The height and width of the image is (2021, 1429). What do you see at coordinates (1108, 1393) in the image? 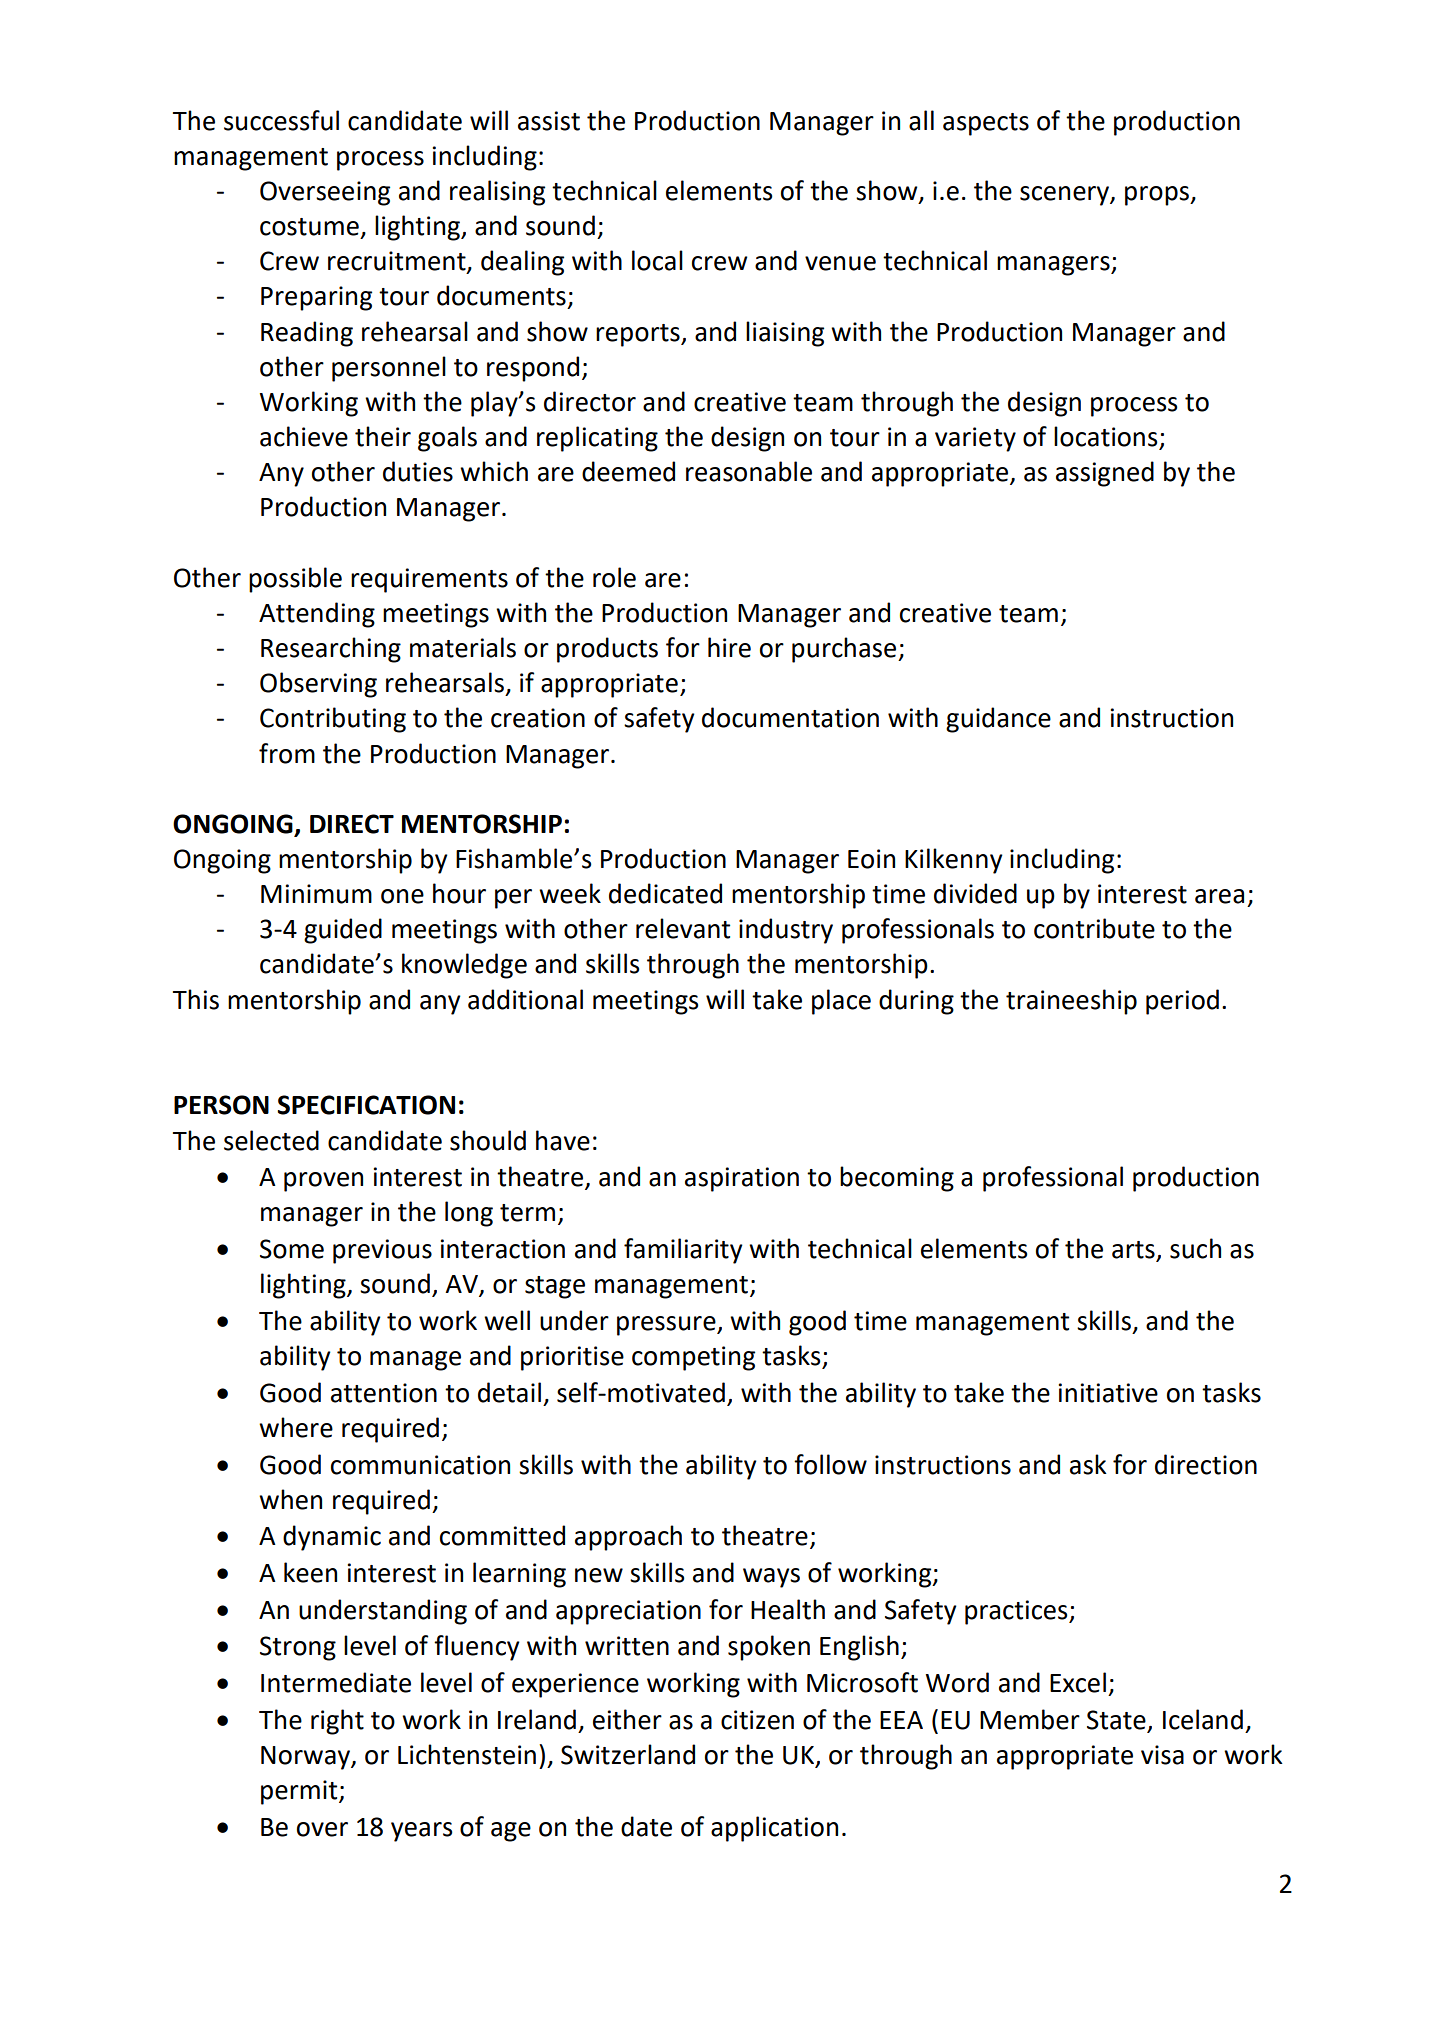
I see `initiative` at bounding box center [1108, 1393].
